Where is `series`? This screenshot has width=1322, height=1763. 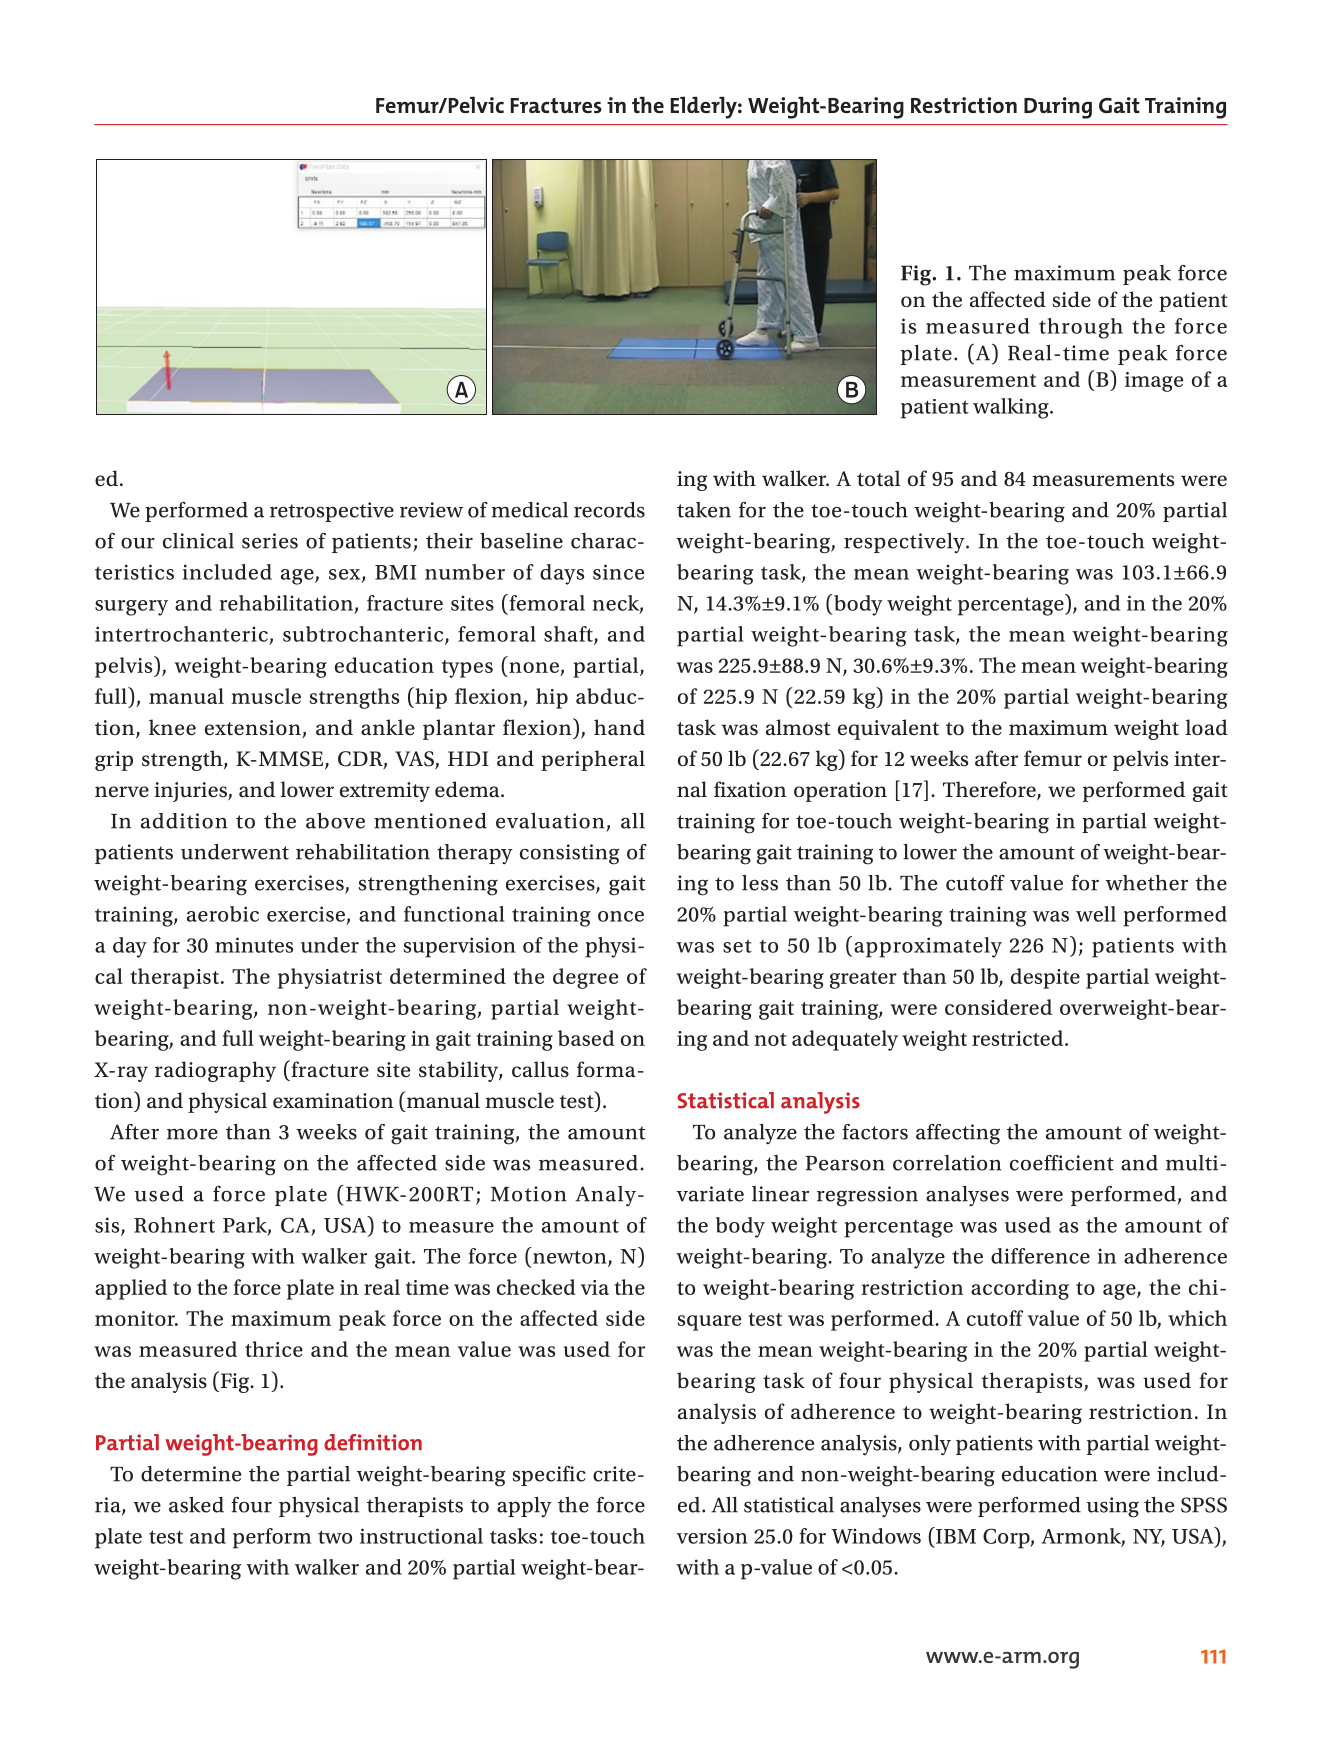 series is located at coordinates (270, 541).
